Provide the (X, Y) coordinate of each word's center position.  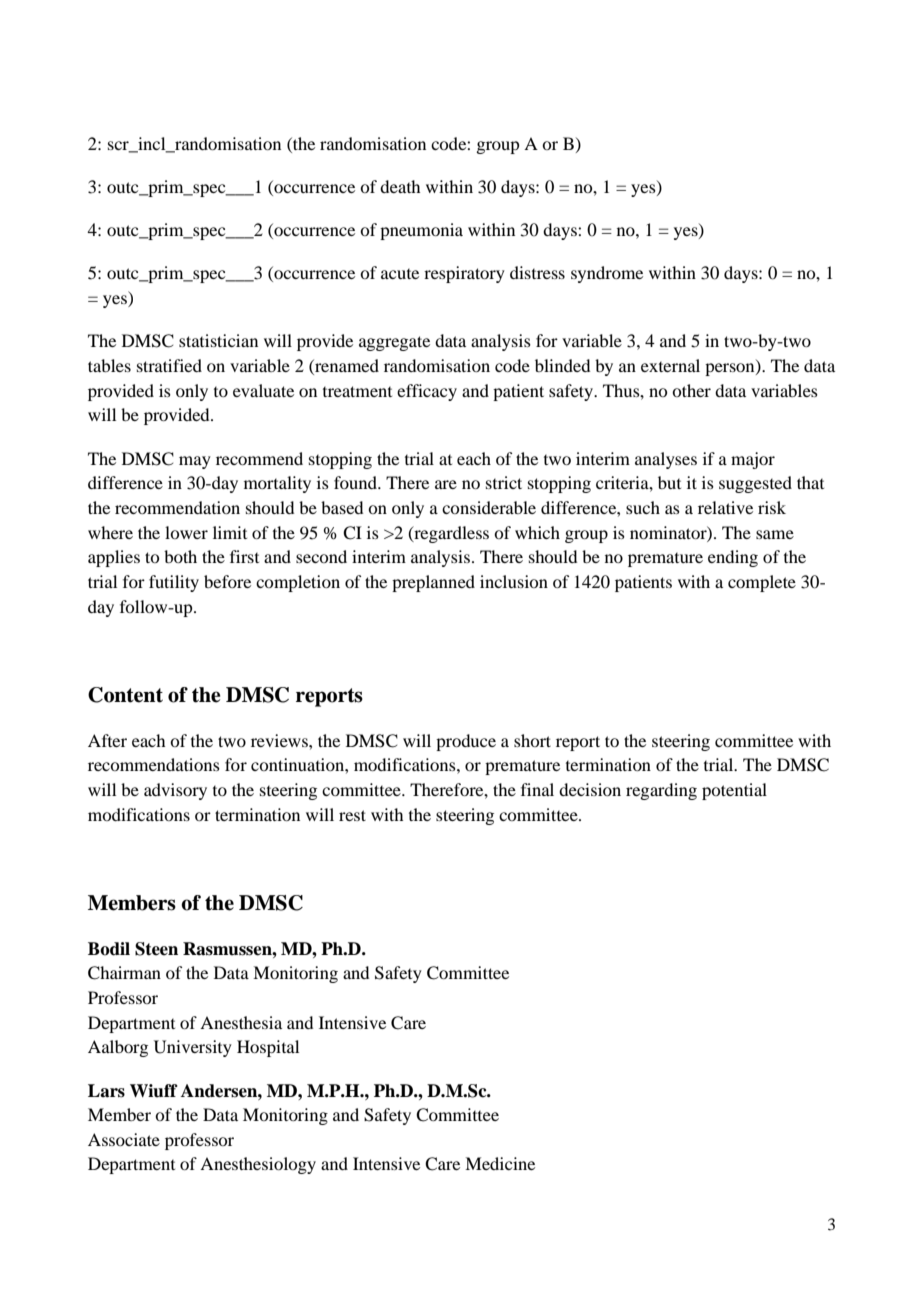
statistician (218, 340)
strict (504, 482)
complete (762, 583)
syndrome (607, 274)
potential (734, 791)
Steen (156, 949)
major (753, 460)
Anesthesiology (258, 1165)
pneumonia (421, 231)
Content (125, 695)
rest (352, 815)
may (195, 462)
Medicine (500, 1163)
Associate (124, 1139)
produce (466, 742)
